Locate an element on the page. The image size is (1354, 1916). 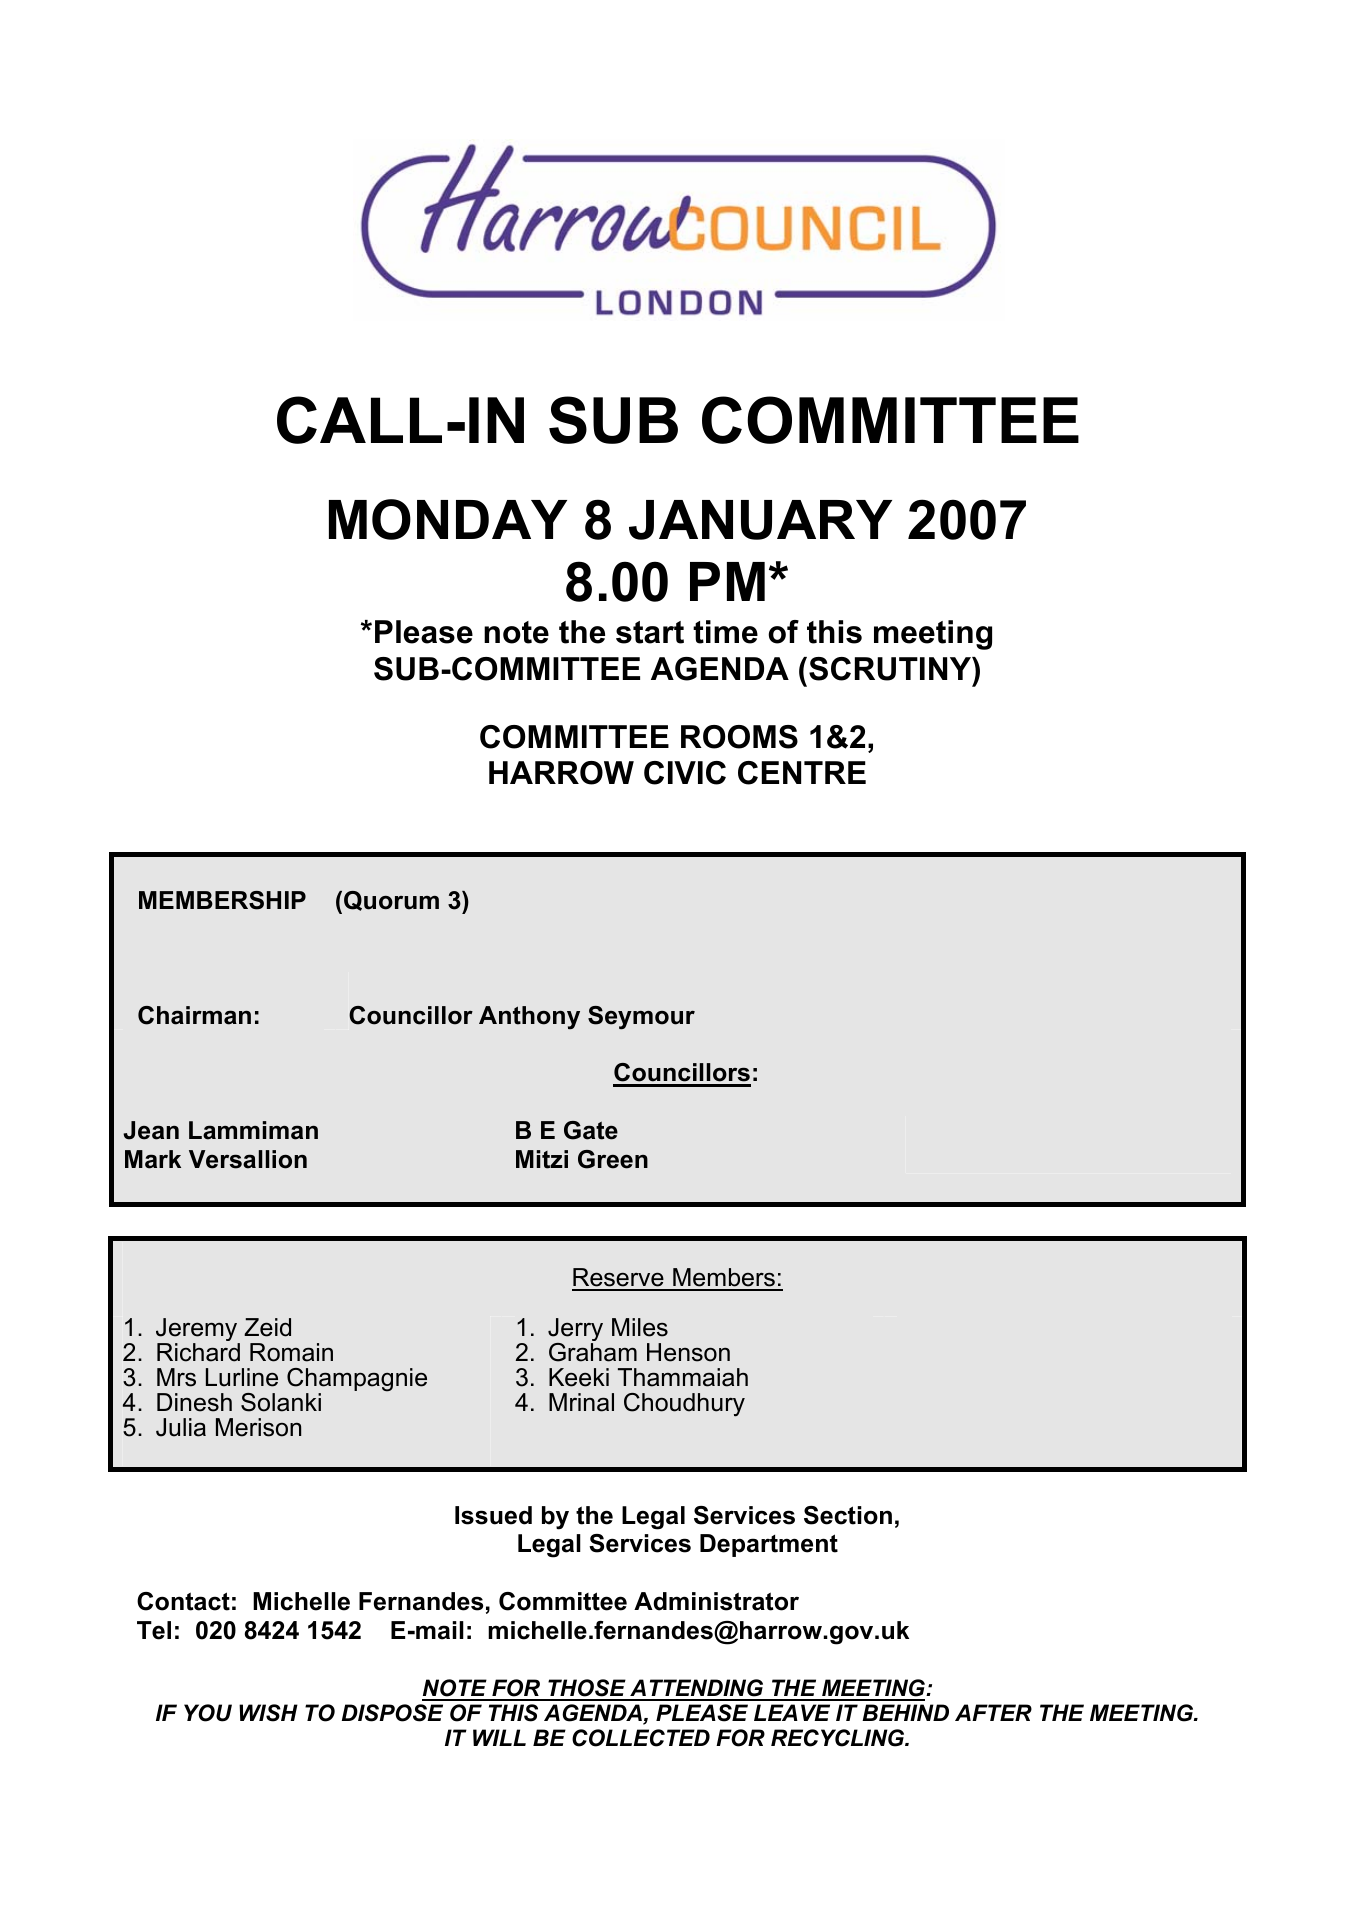
JANUARY is located at coordinates (760, 520).
